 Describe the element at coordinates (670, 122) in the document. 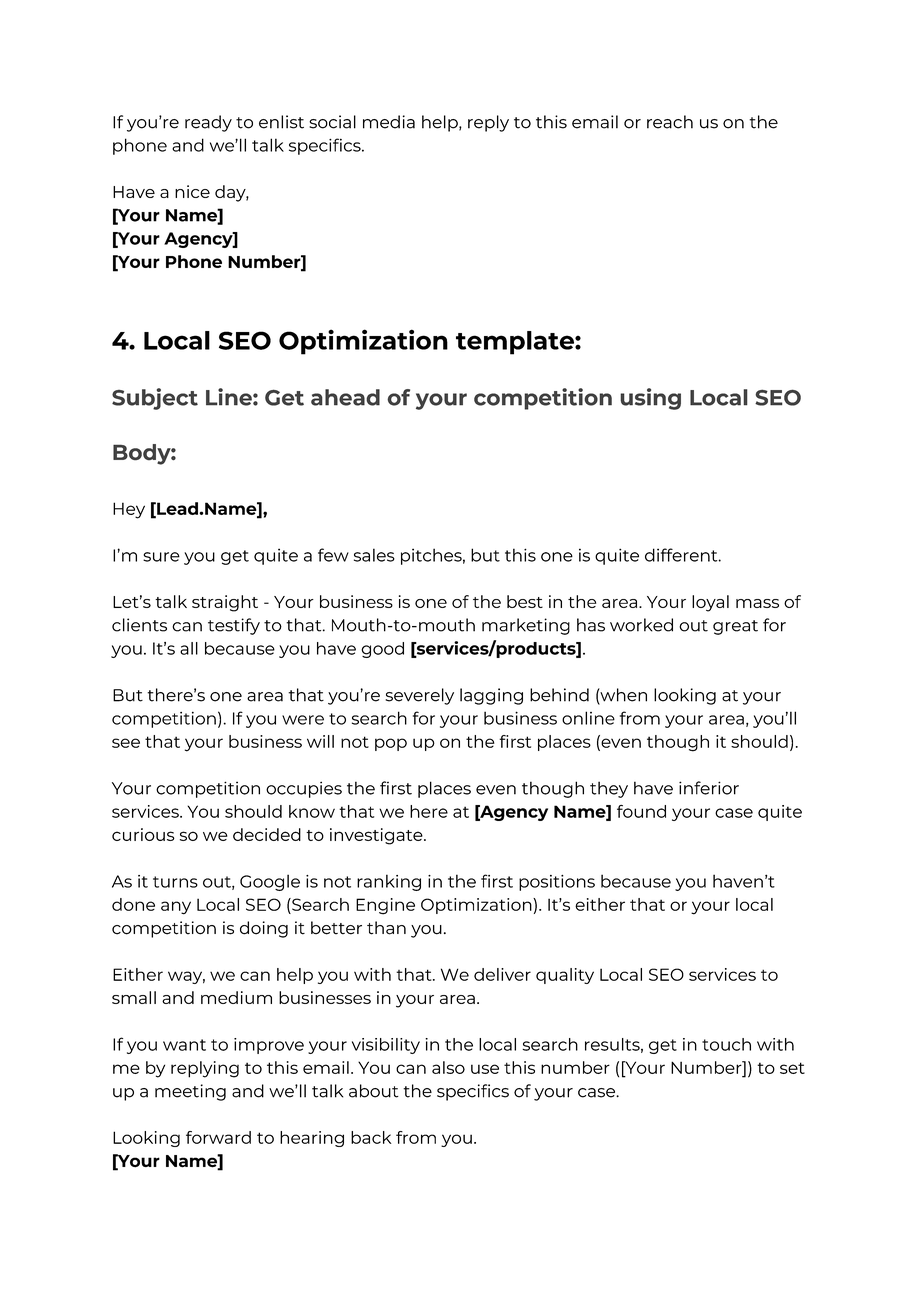

I see `reach` at that location.
